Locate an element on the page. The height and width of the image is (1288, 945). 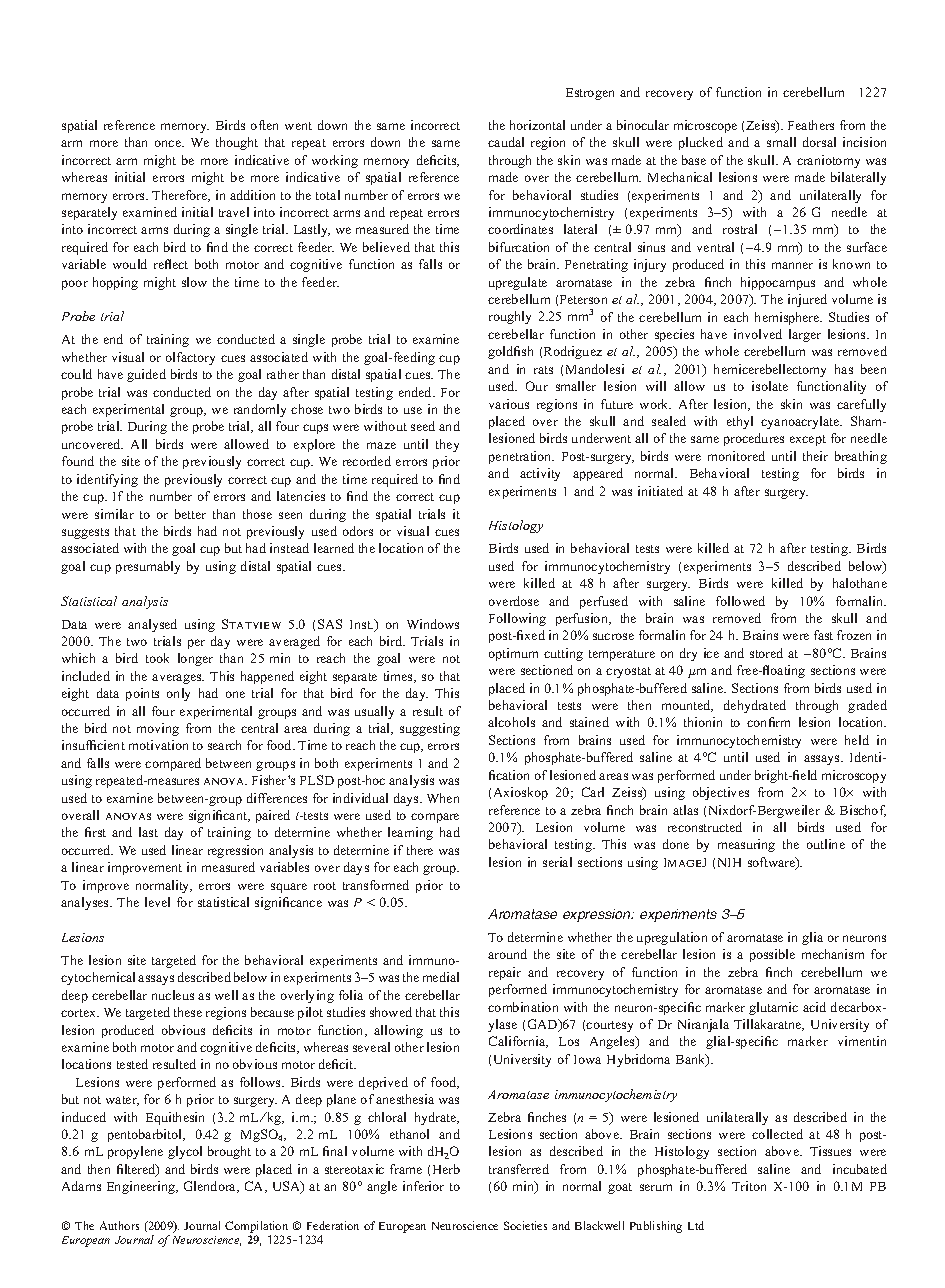
Engineering is located at coordinates (142, 1187).
